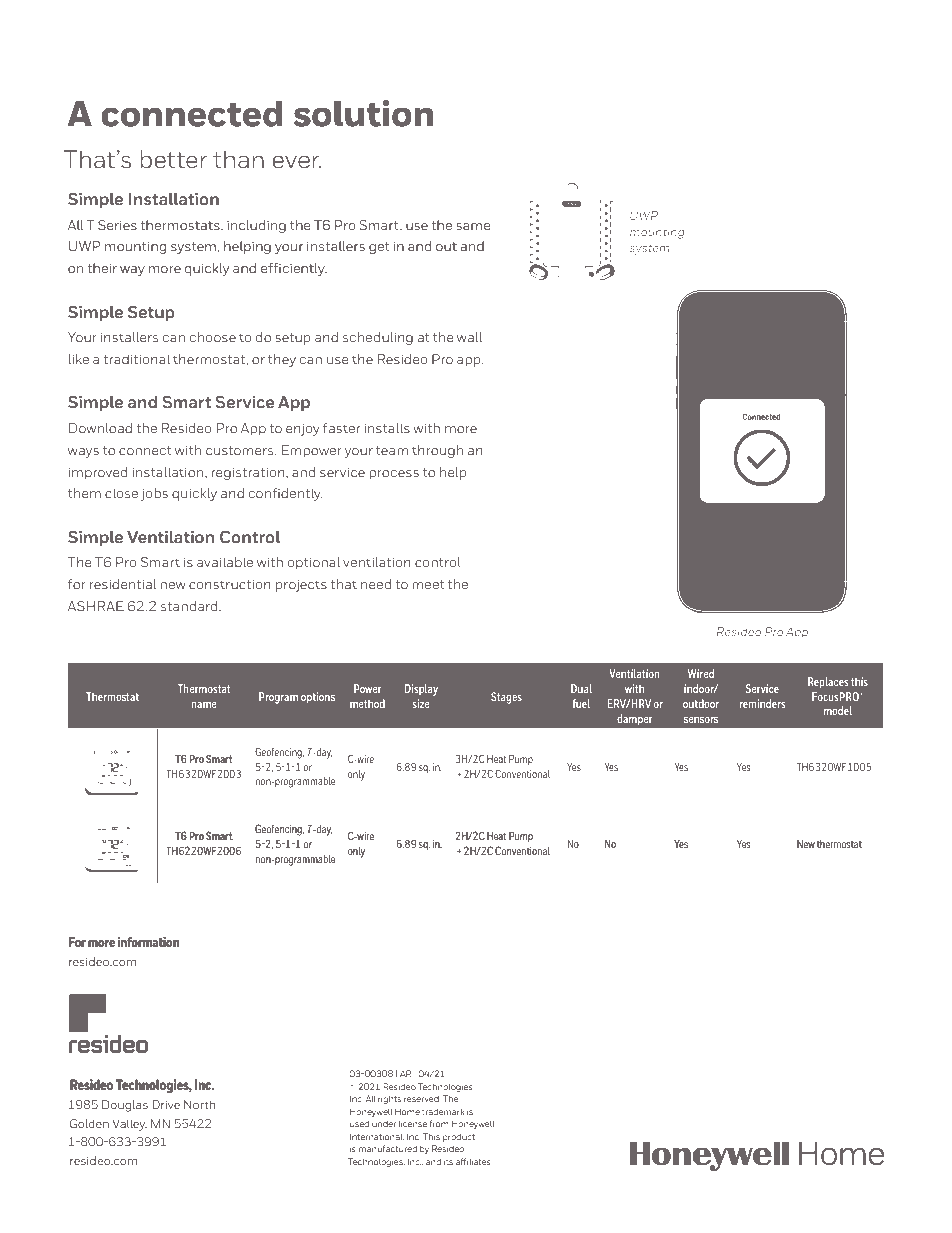 The image size is (952, 1233). Describe the element at coordinates (166, 1104) in the document. I see `Drive` at that location.
